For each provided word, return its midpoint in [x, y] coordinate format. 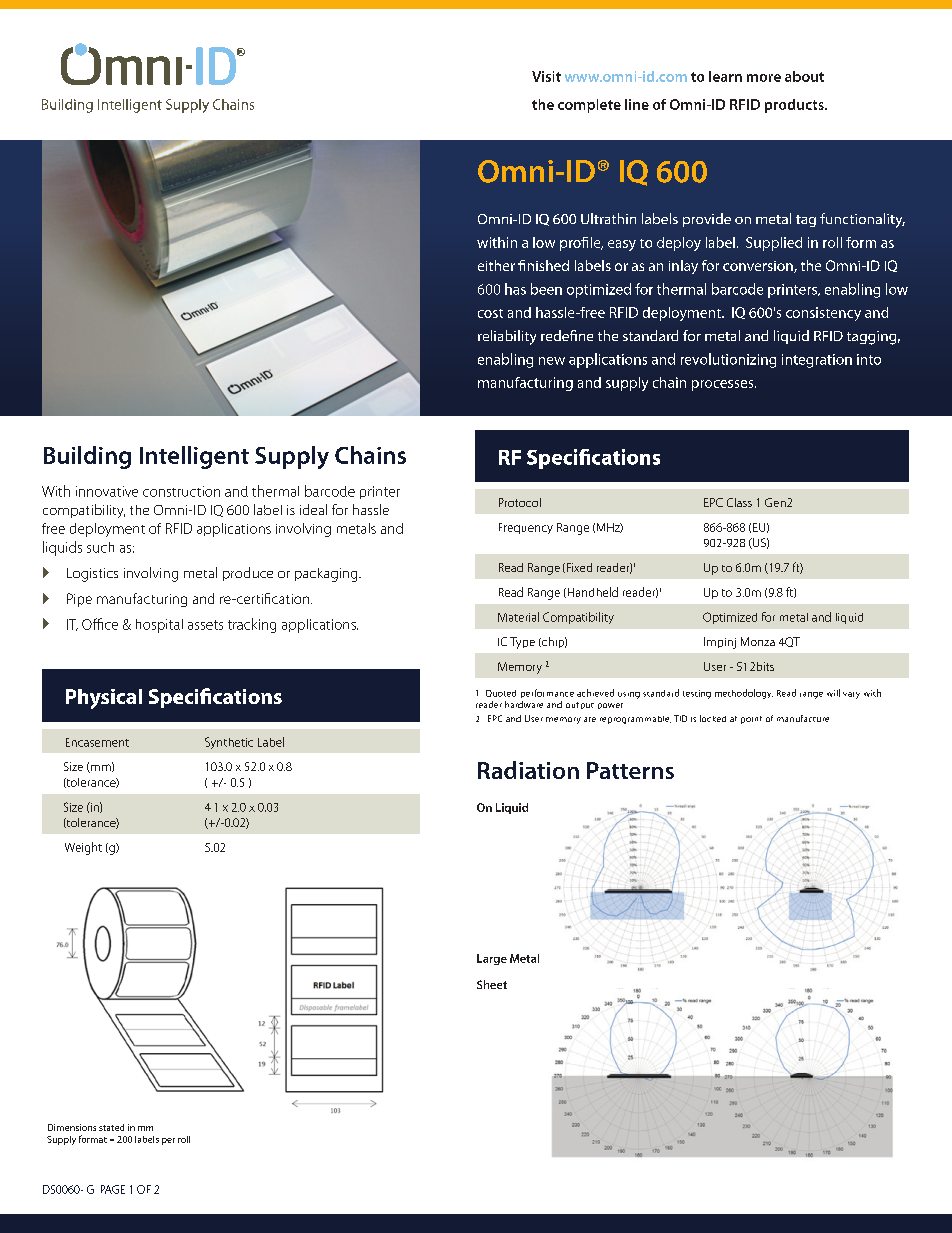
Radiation [528, 770]
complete [589, 106]
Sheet [492, 984]
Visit [546, 76]
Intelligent [194, 457]
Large [492, 959]
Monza [758, 641]
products [795, 106]
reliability [507, 337]
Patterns [630, 770]
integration [817, 361]
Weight [83, 848]
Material [518, 617]
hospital [159, 626]
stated [111, 1127]
